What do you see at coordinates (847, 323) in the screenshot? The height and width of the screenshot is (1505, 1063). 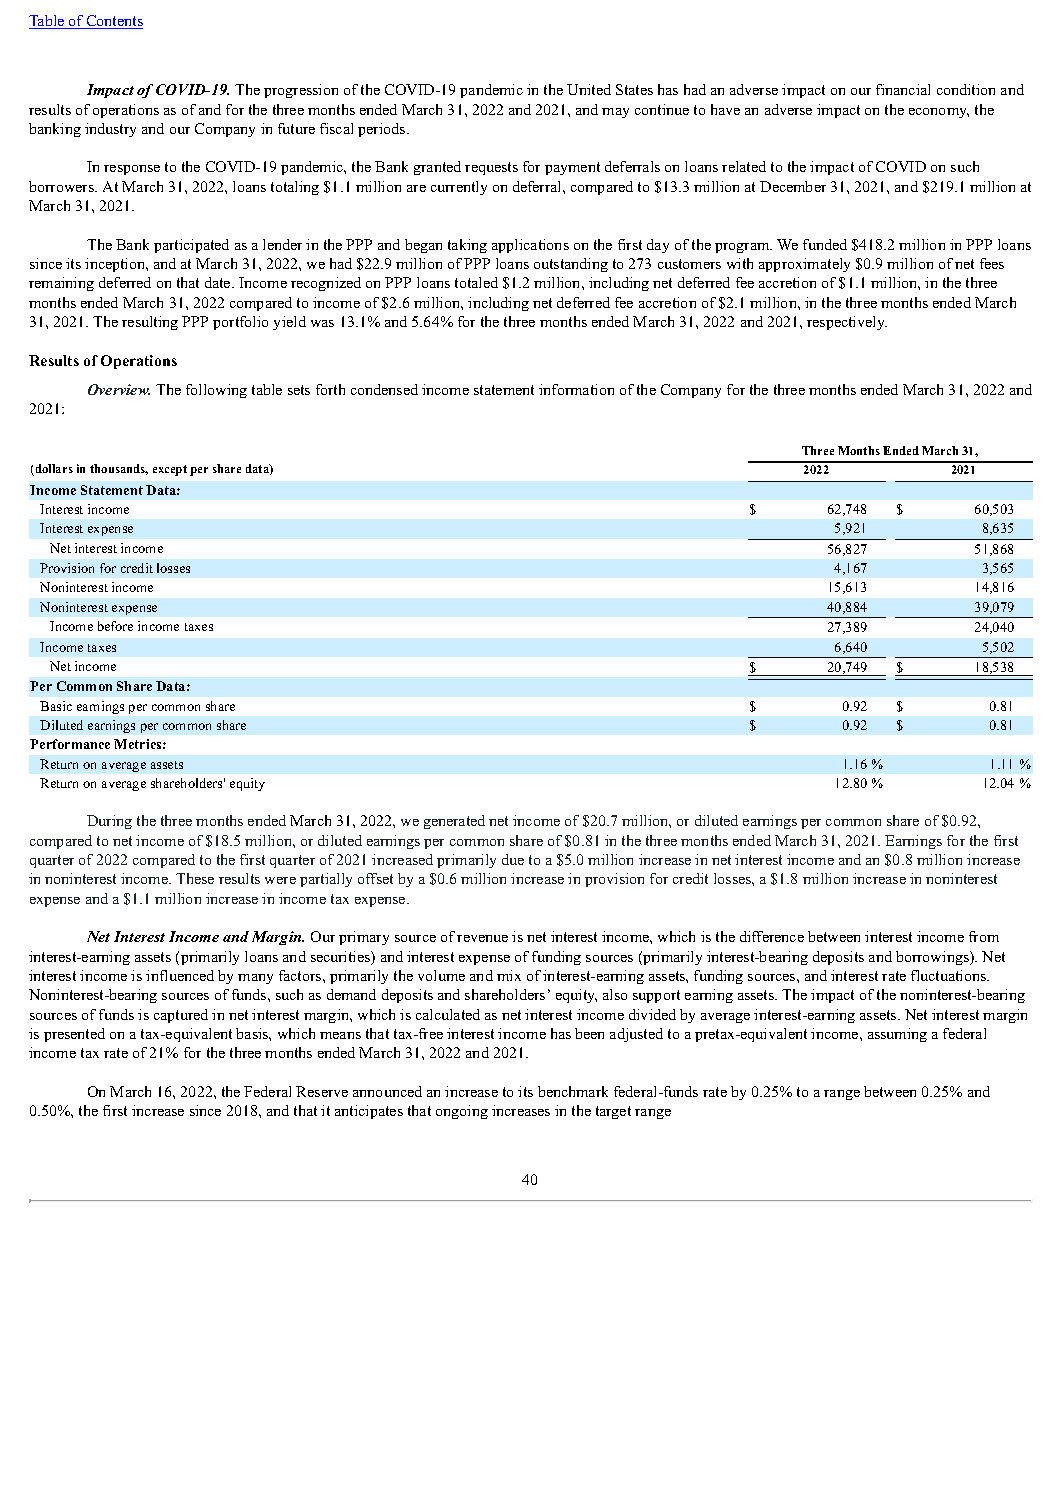 I see `respectively` at bounding box center [847, 323].
